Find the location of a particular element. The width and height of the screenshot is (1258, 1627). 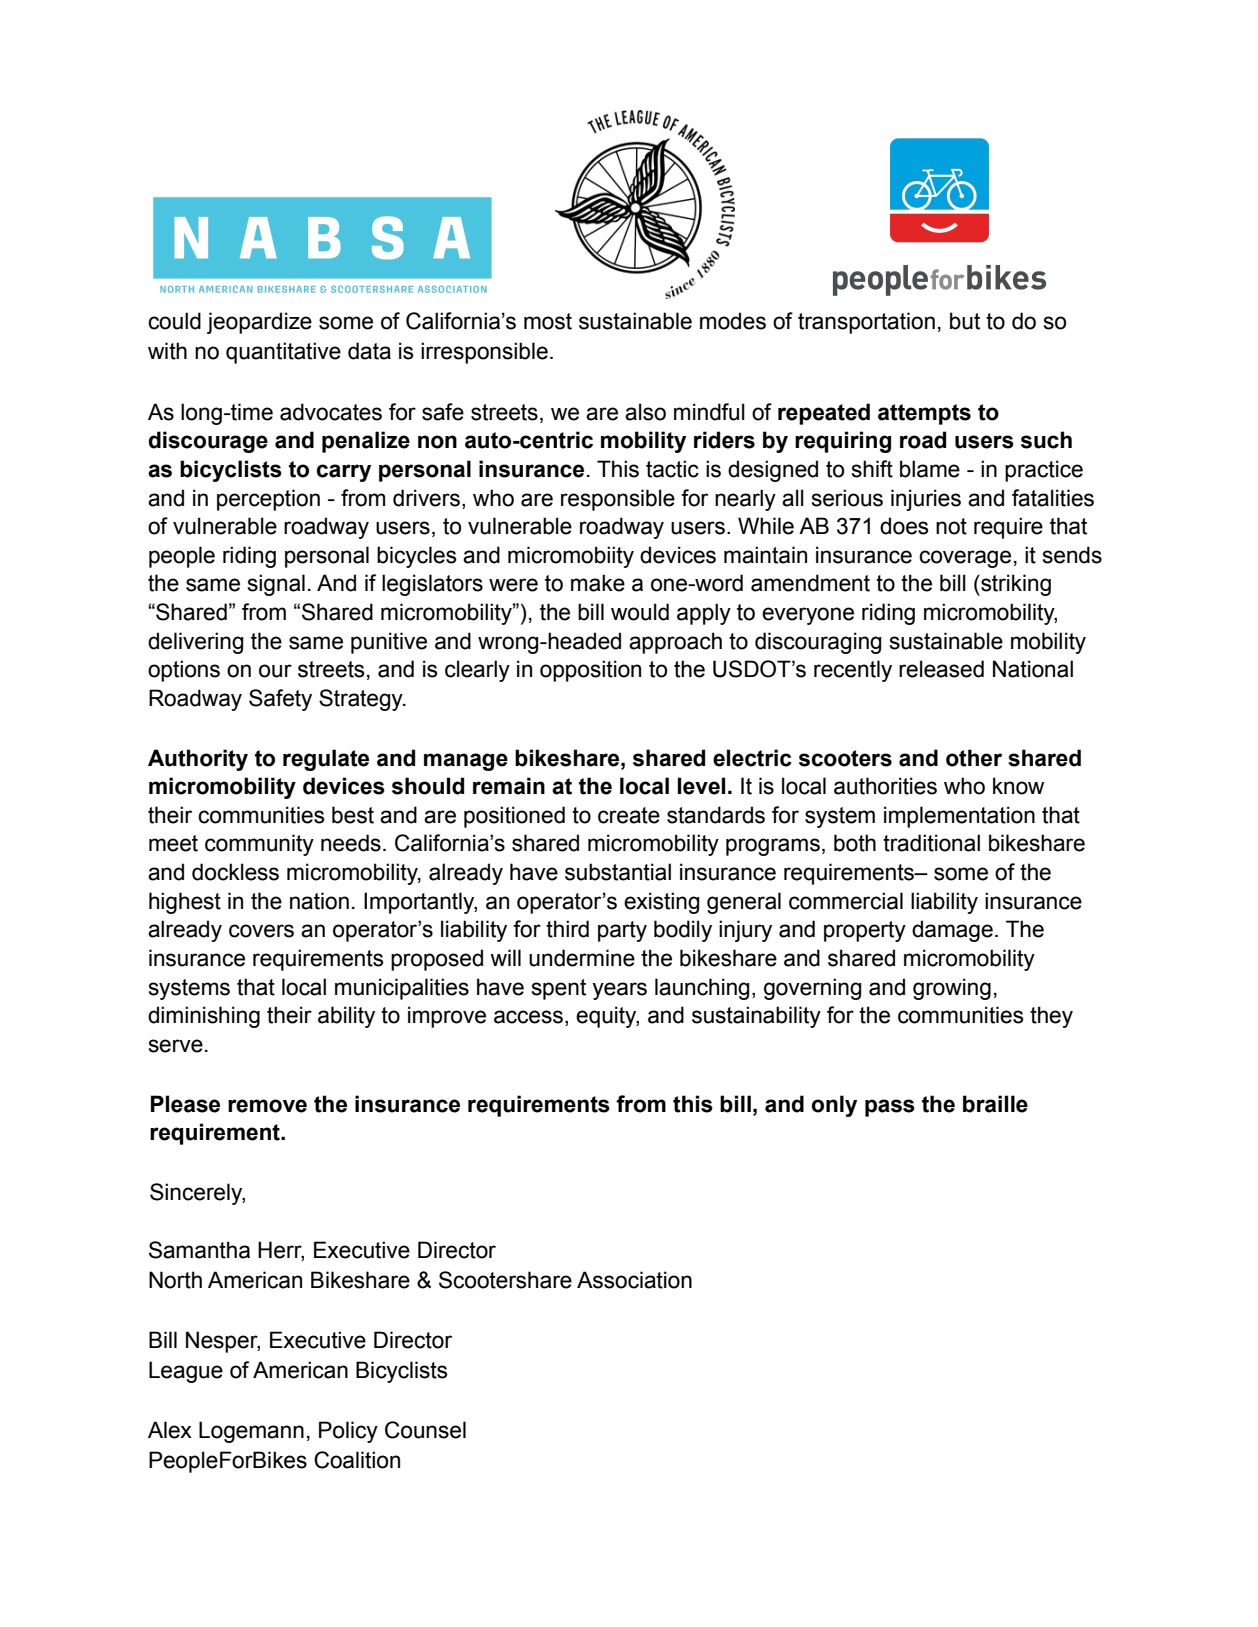

Policy is located at coordinates (348, 1432).
